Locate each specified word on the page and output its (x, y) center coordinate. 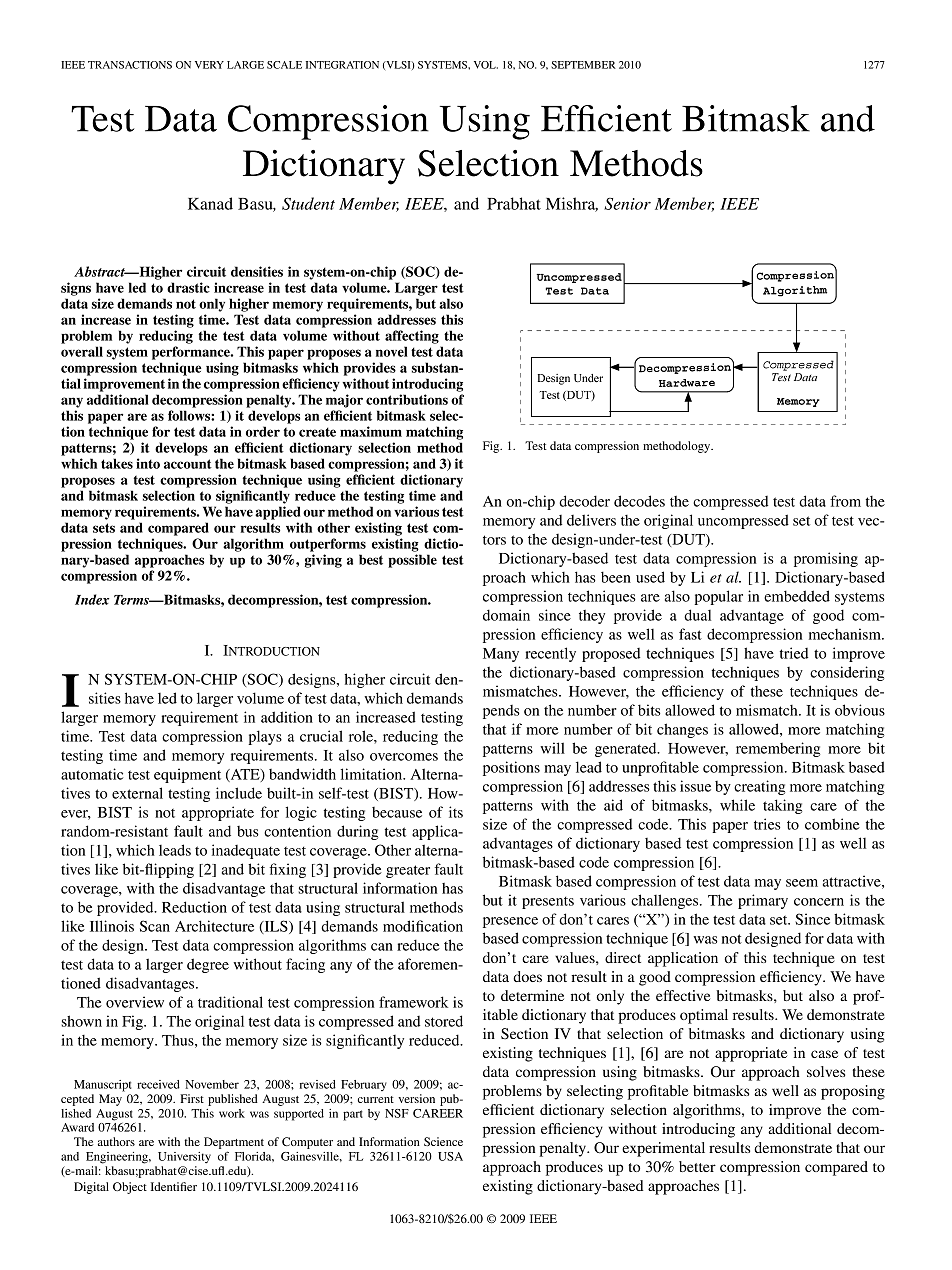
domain (506, 615)
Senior (627, 204)
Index (92, 599)
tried (793, 653)
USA (450, 1156)
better (697, 1166)
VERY (209, 65)
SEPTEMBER (583, 65)
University (184, 1158)
